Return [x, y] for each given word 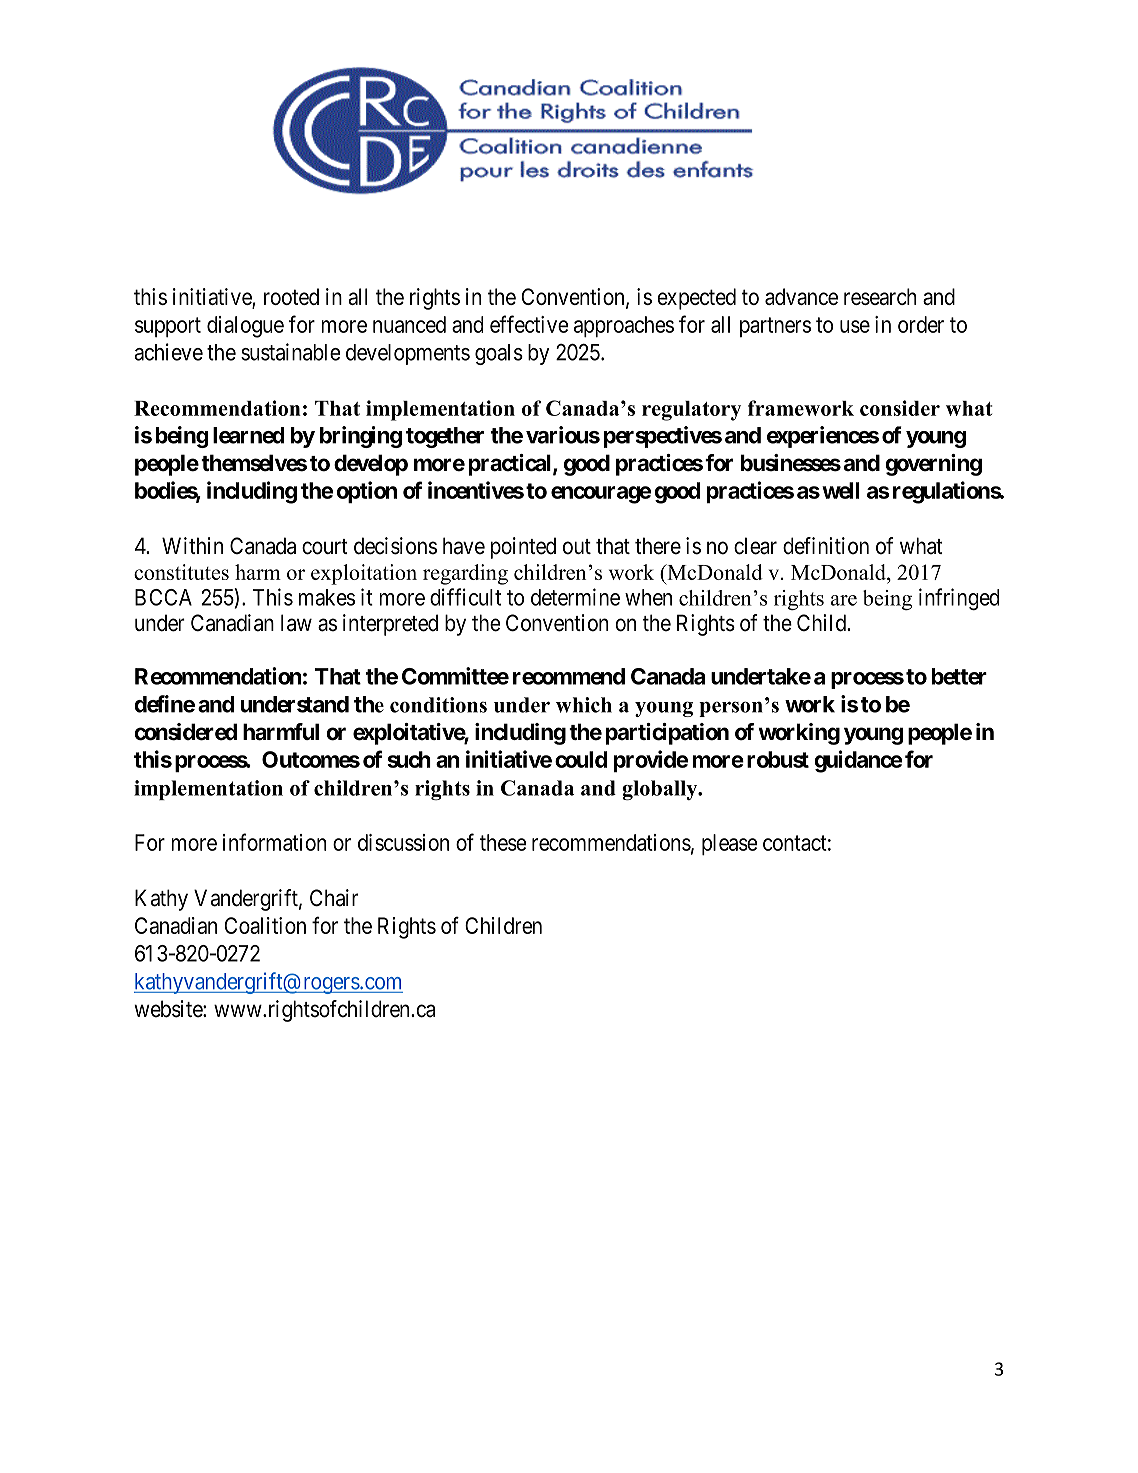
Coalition [265, 925]
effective [529, 324]
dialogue [245, 327]
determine [575, 597]
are [844, 600]
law [296, 623]
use [855, 326]
